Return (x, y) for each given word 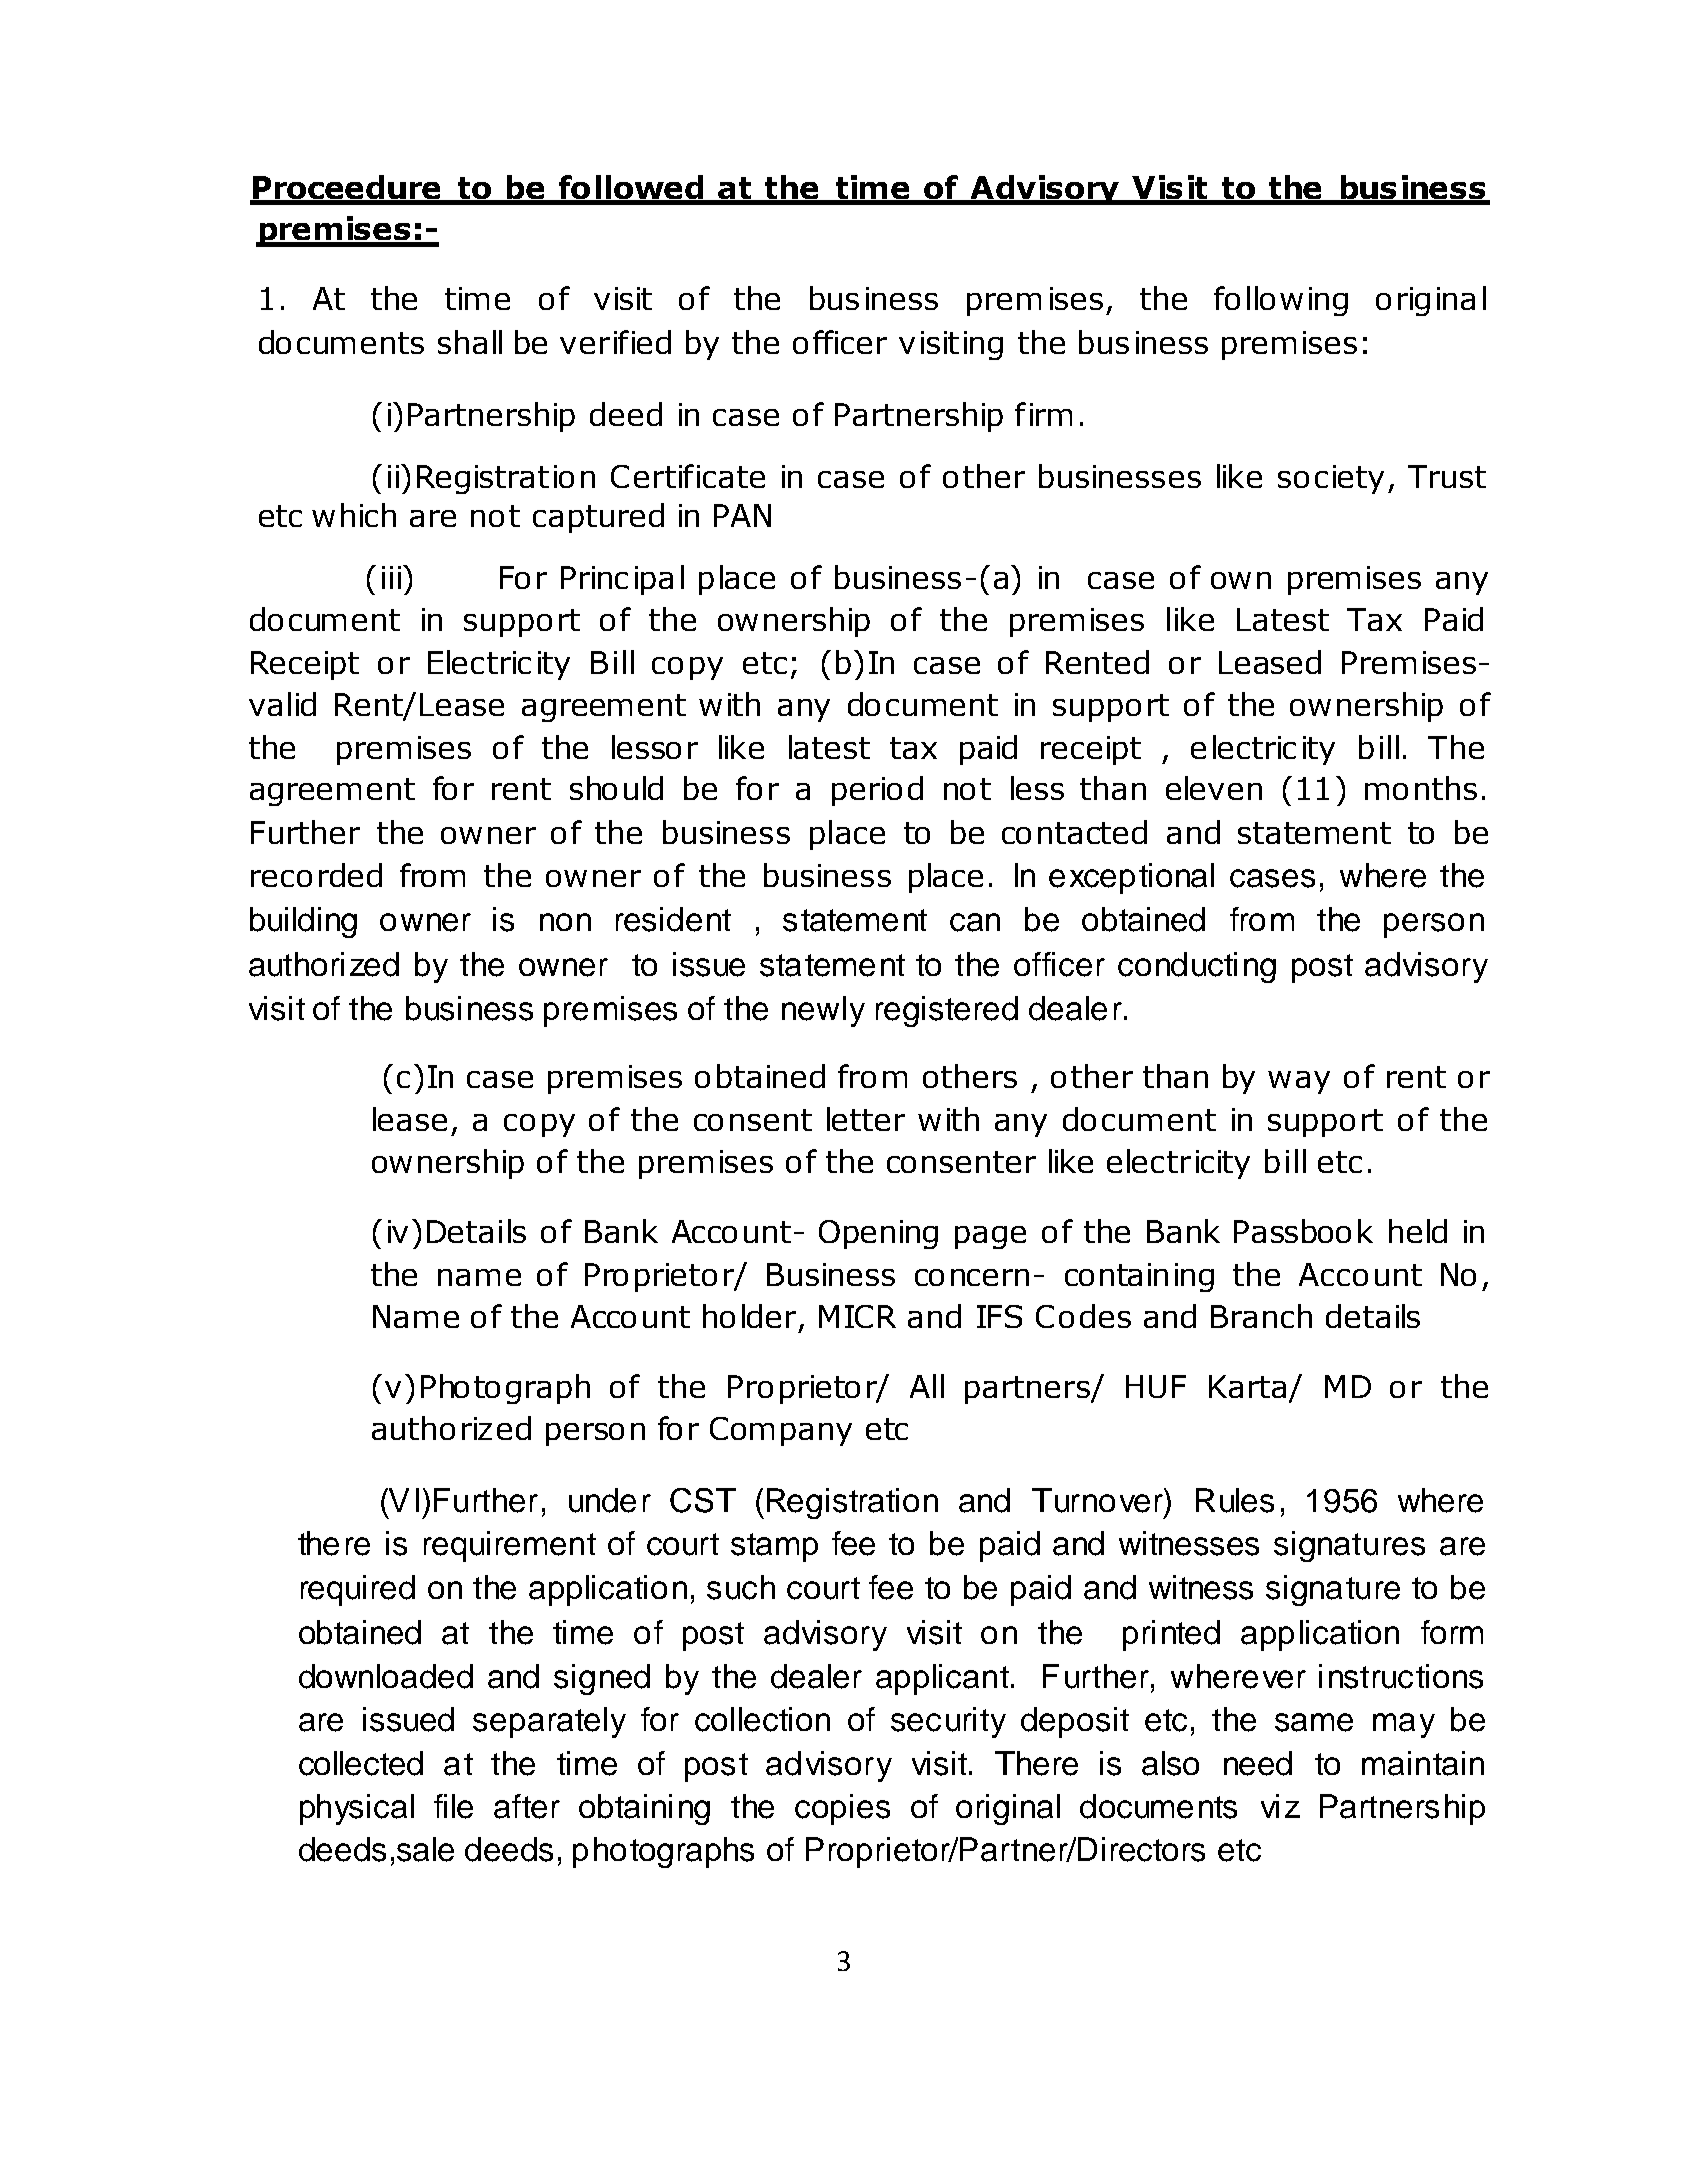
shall (470, 342)
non (565, 922)
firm (1043, 414)
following (1281, 301)
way (1299, 1082)
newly (823, 1011)
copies (842, 1809)
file (453, 1806)
